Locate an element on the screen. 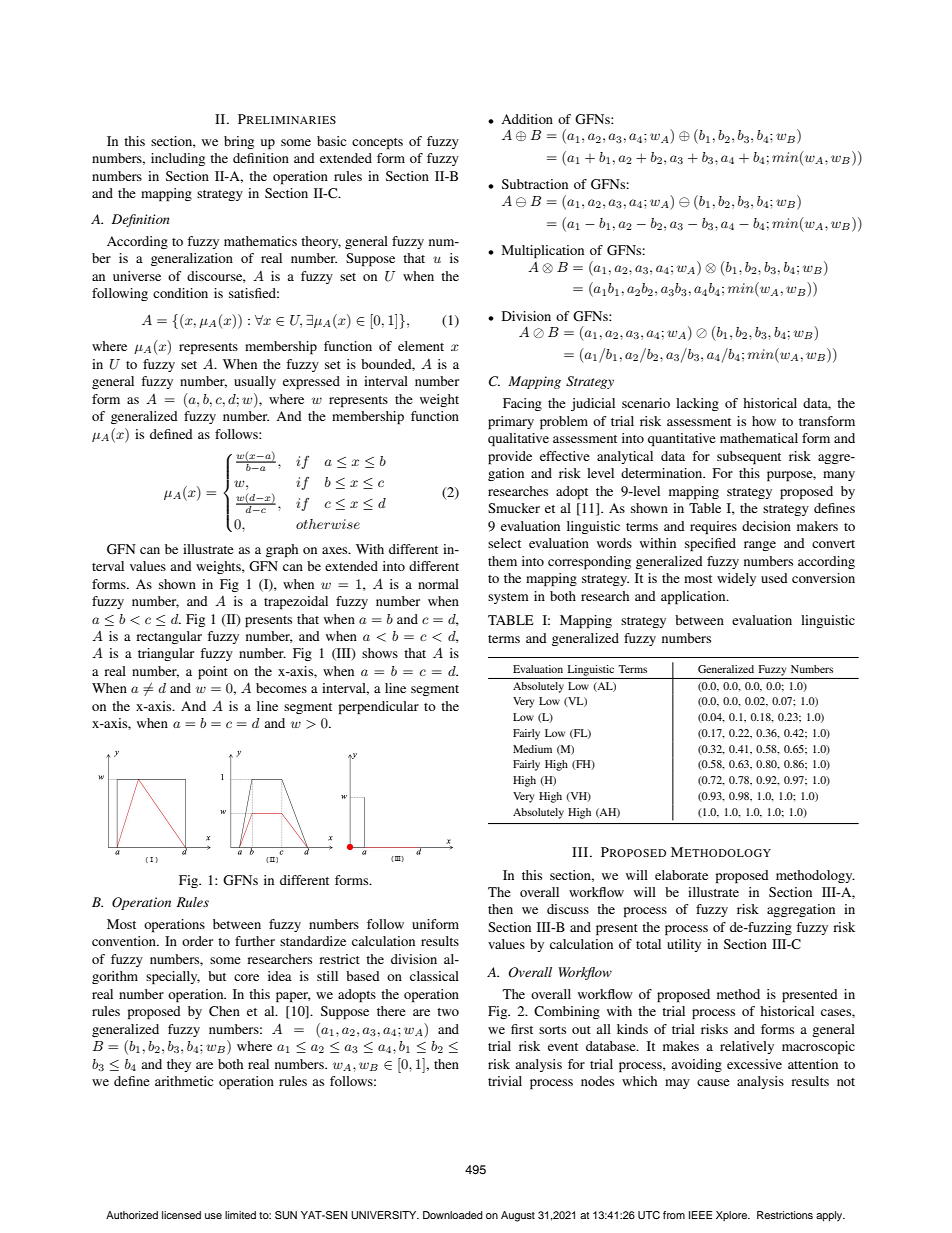 This screenshot has height=1233, width=952. bring is located at coordinates (239, 142).
